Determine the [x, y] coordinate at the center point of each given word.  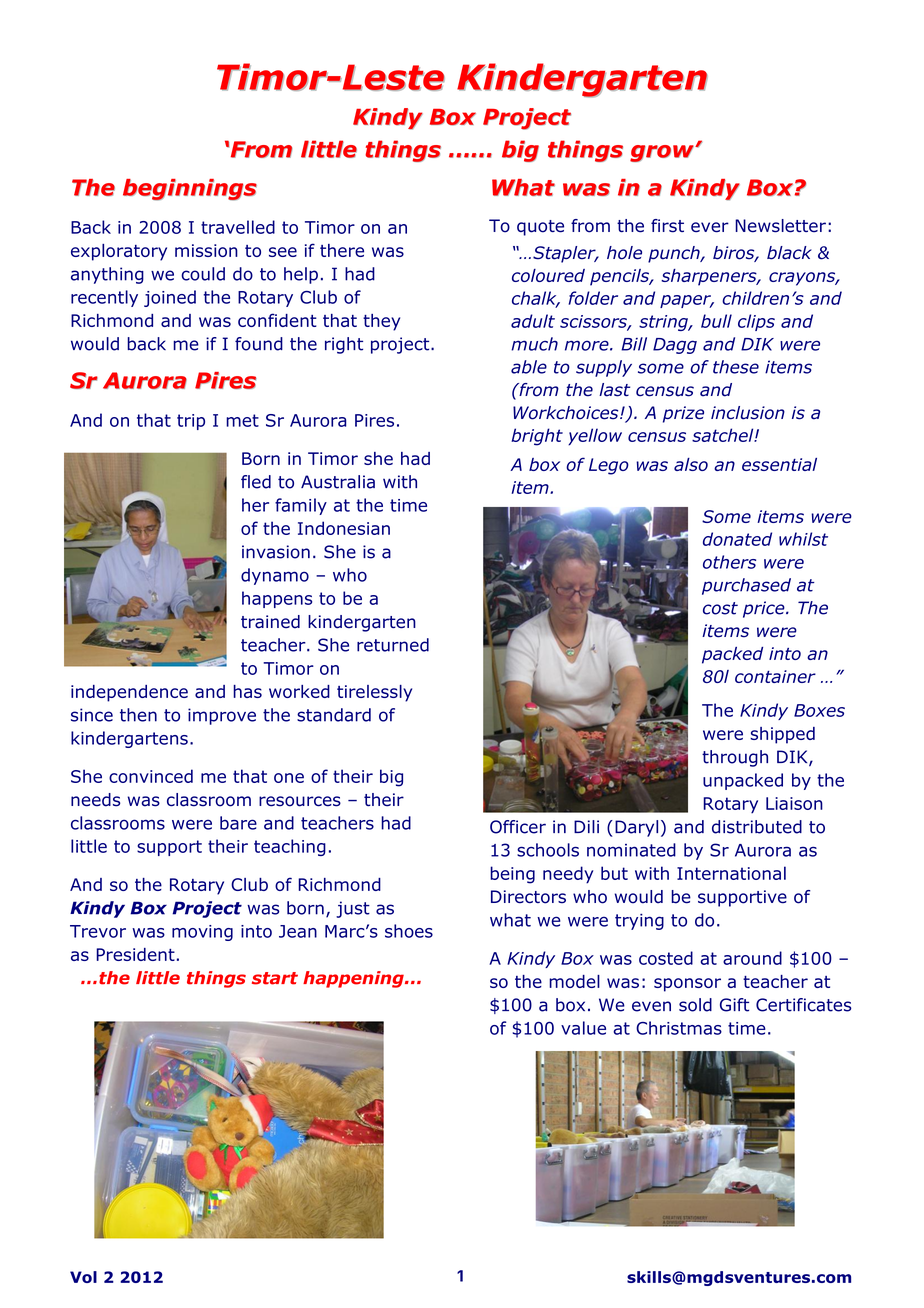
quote [540, 228]
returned [393, 645]
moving [202, 933]
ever [710, 227]
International [731, 873]
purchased [746, 586]
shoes [409, 931]
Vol [83, 1277]
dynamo [275, 576]
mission [206, 250]
